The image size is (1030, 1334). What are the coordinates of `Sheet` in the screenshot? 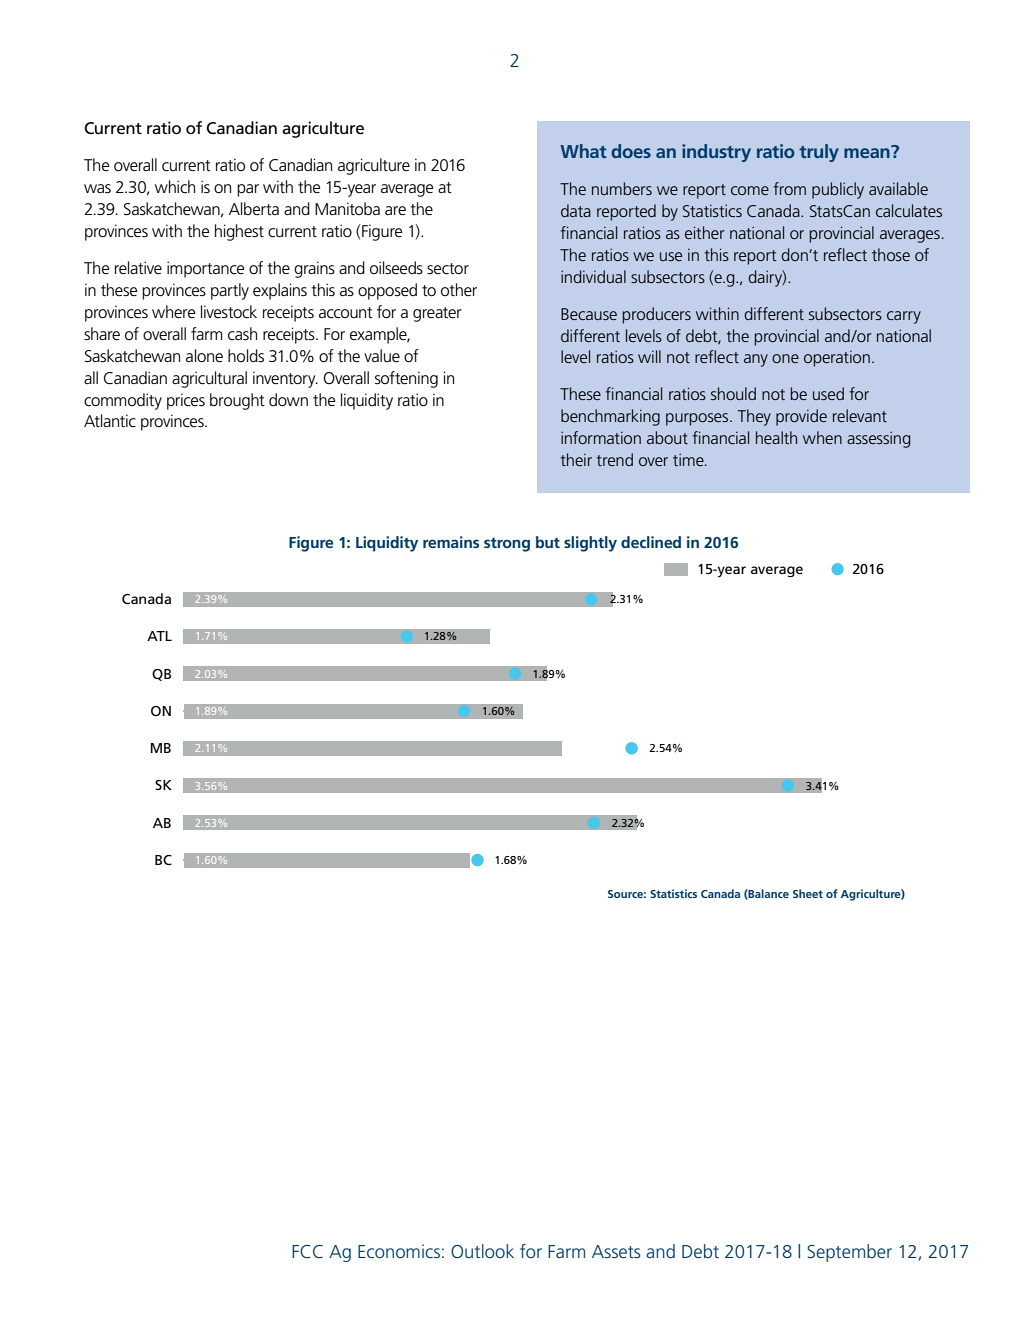 It's located at (808, 893).
